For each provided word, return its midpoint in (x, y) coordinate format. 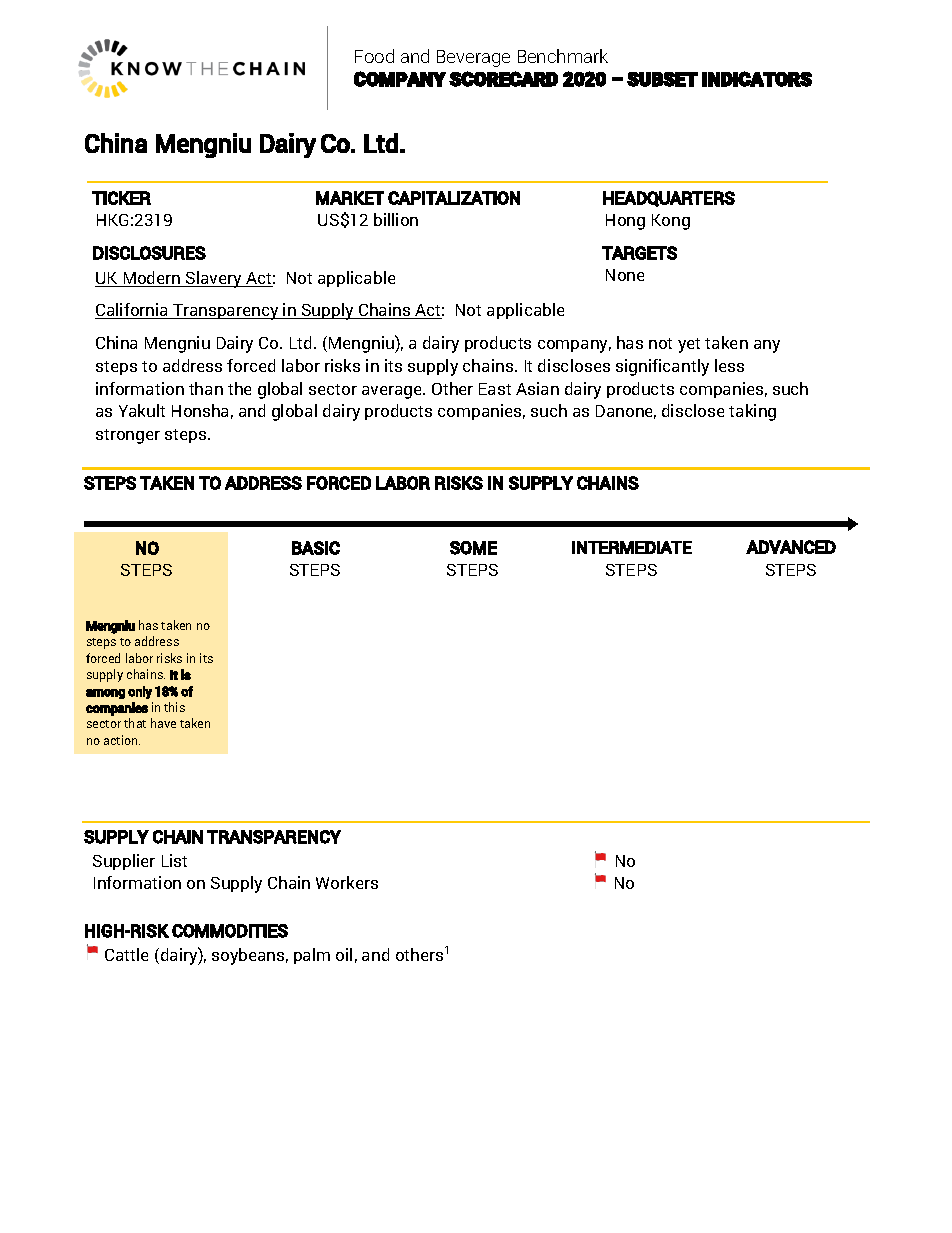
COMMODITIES (230, 931)
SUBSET (662, 79)
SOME (473, 548)
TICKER (121, 198)
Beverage (473, 58)
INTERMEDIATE (632, 547)
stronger (128, 436)
